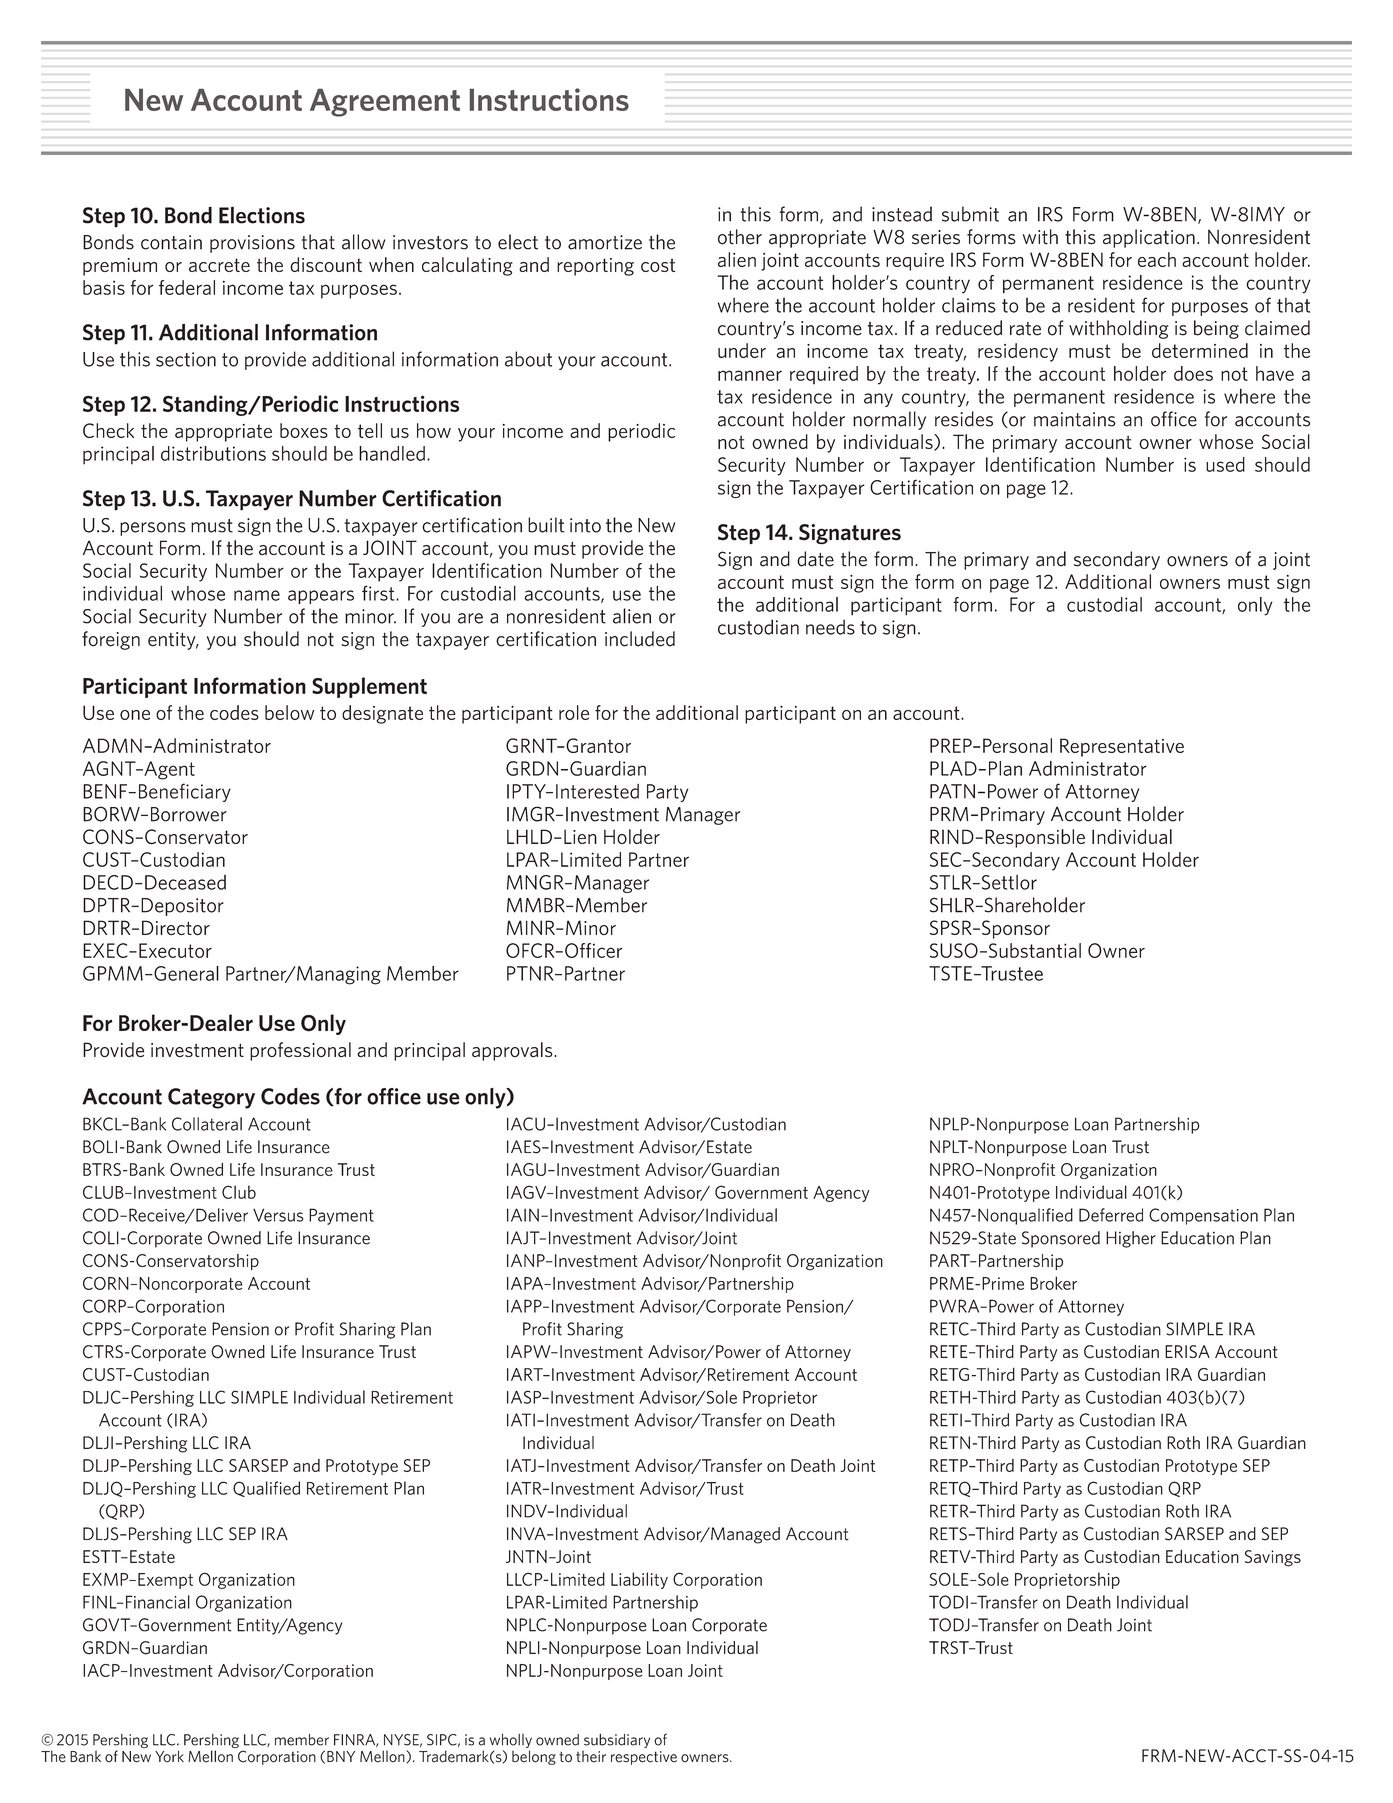 The height and width of the screenshot is (1803, 1393). Describe the element at coordinates (644, 1758) in the screenshot. I see `respective` at that location.
